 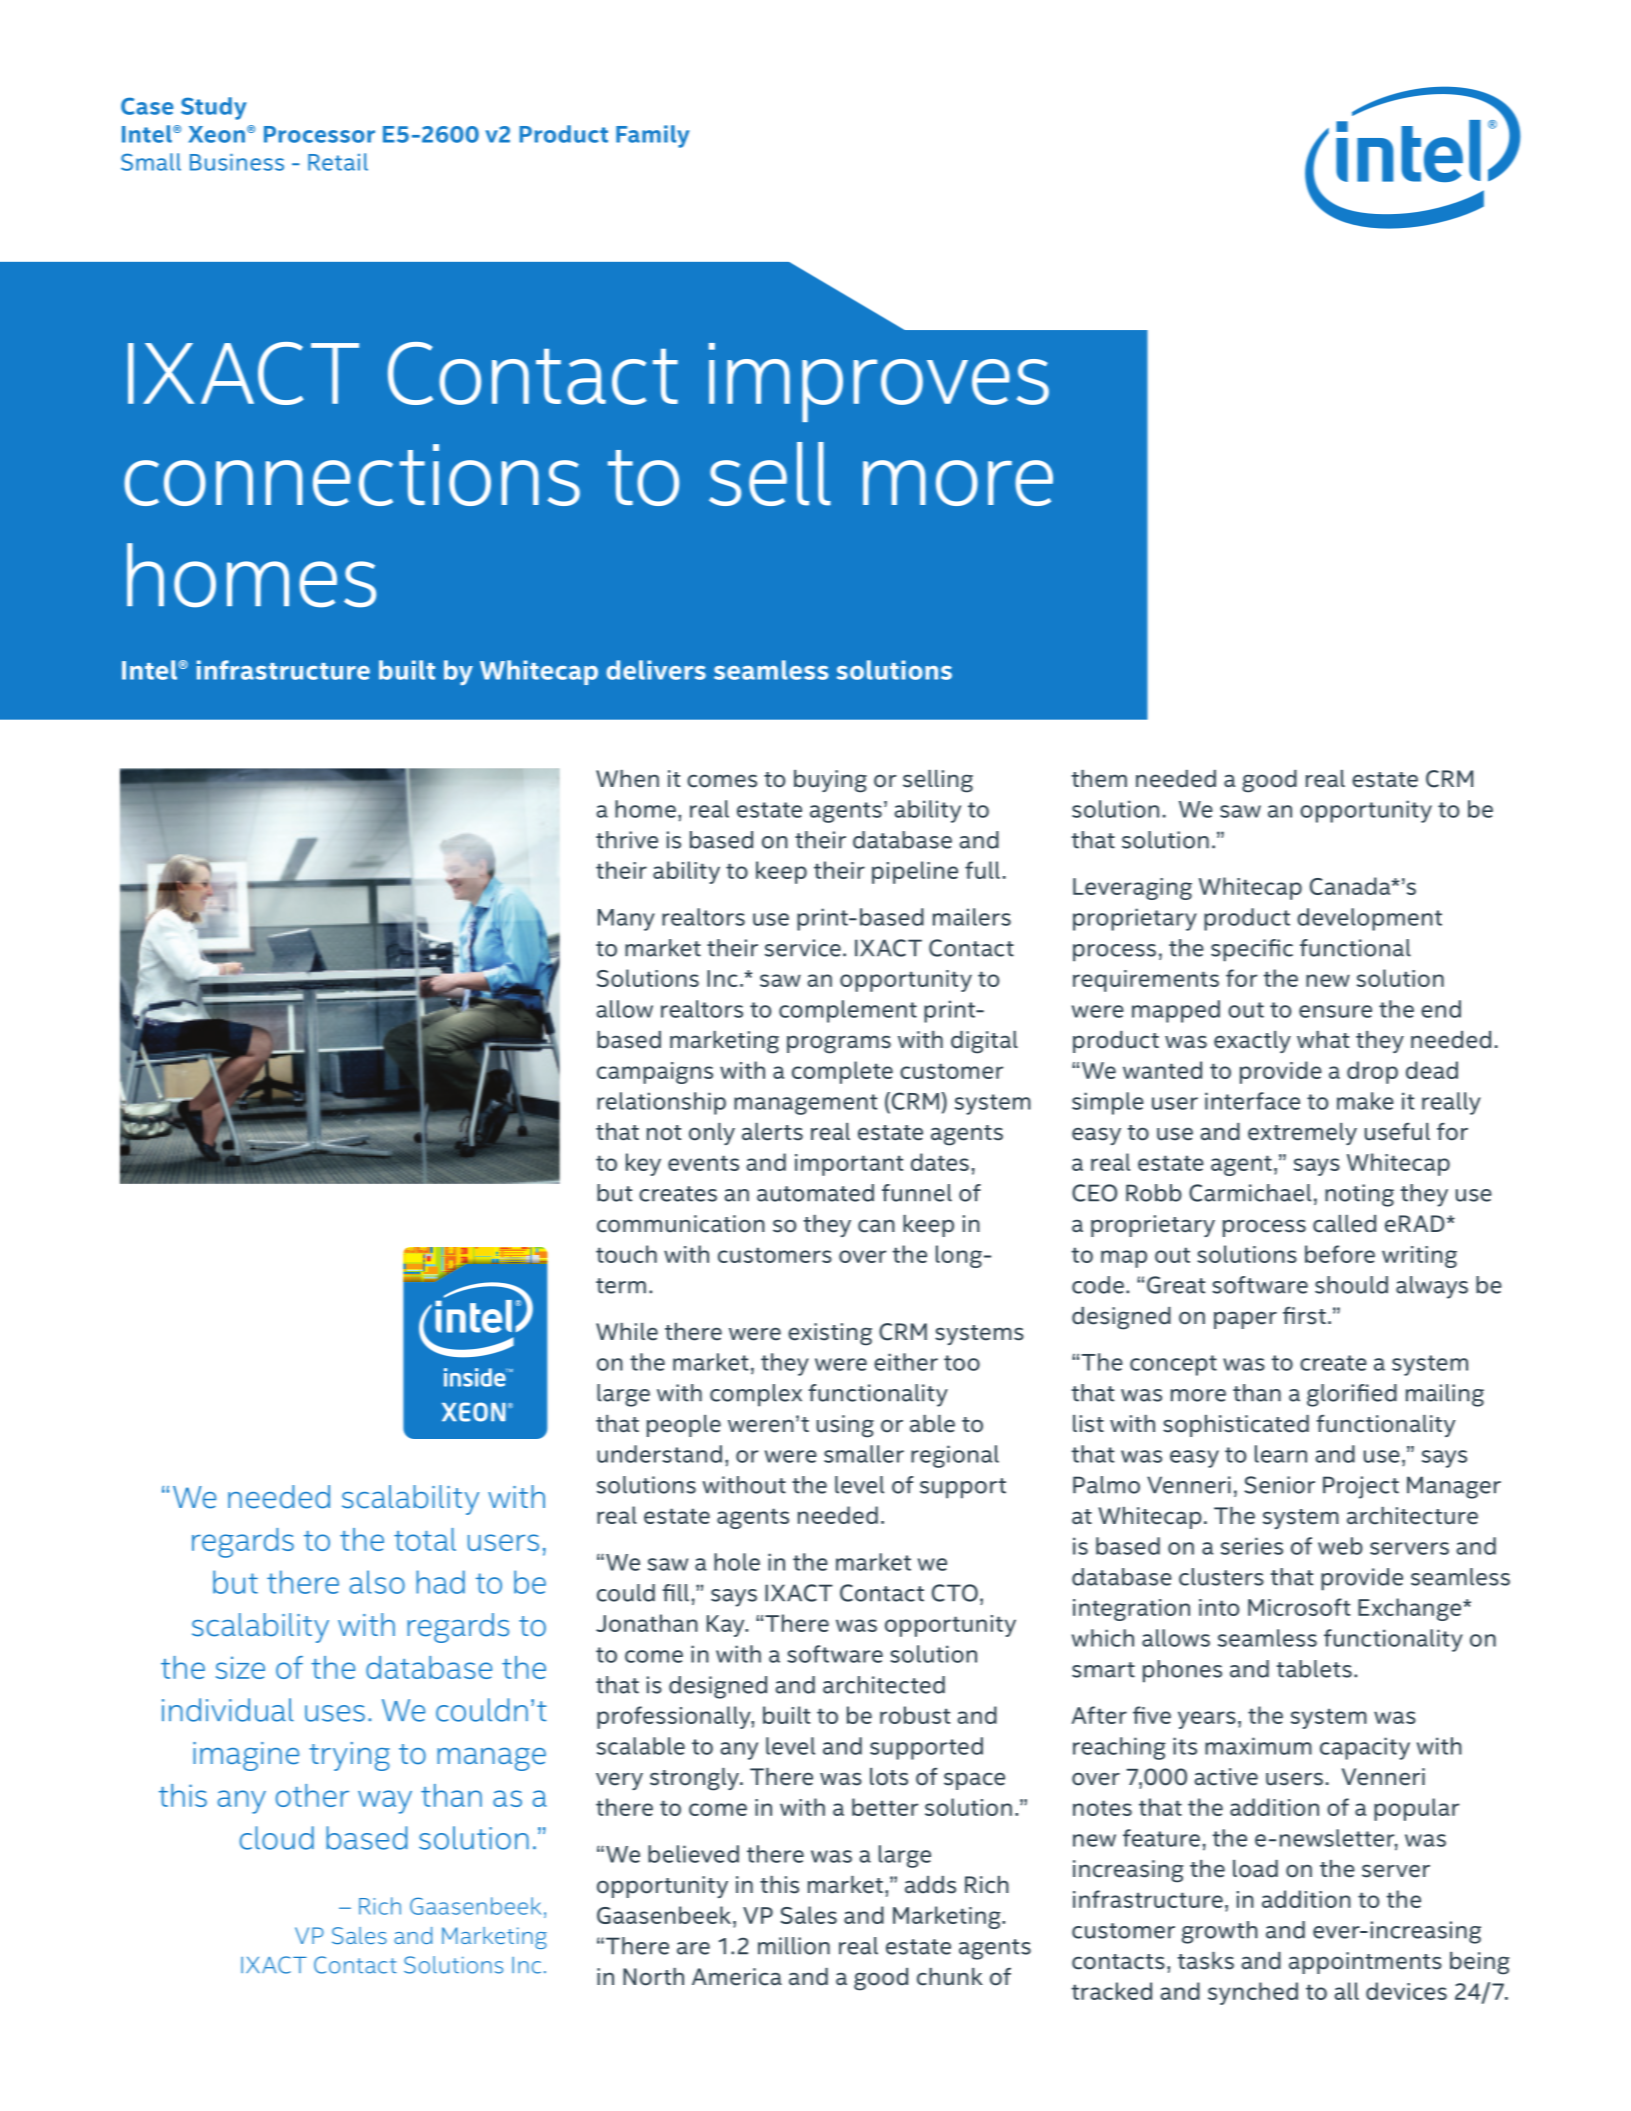 What do you see at coordinates (338, 162) in the page?
I see `Retail` at bounding box center [338, 162].
